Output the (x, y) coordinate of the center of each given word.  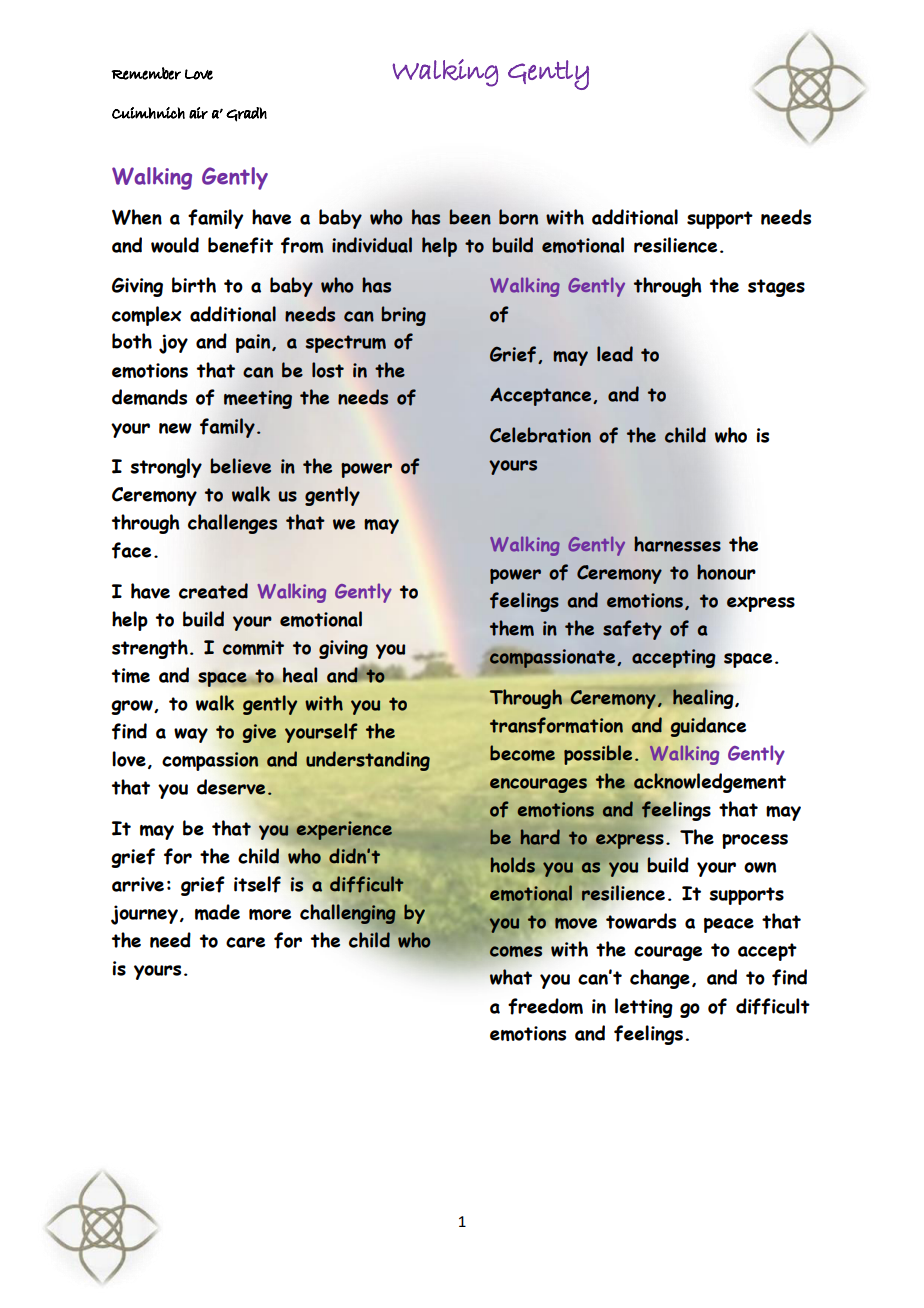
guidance (708, 727)
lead (615, 354)
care (245, 942)
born (518, 217)
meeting (258, 399)
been (470, 217)
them (512, 628)
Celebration (540, 435)
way (191, 735)
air (198, 113)
